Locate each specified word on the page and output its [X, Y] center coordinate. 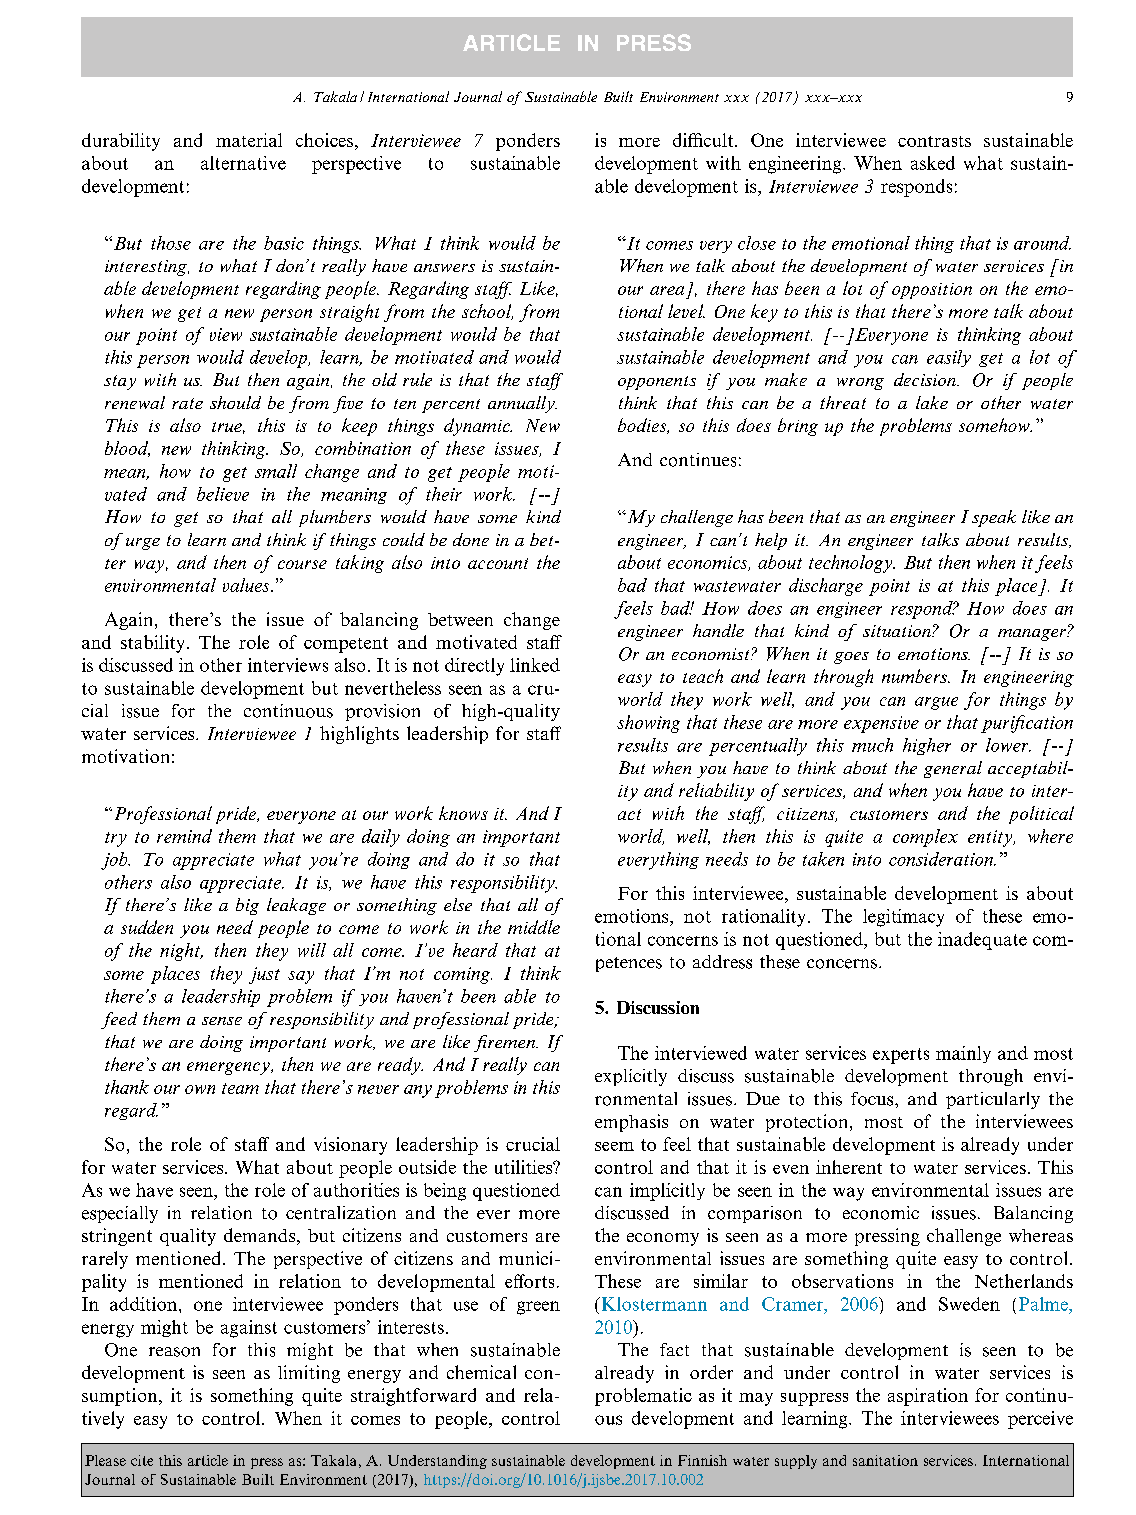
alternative [243, 163]
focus [873, 1099]
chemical [481, 1372]
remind [184, 836]
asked [933, 163]
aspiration [928, 1397]
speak [994, 518]
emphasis [631, 1123]
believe [223, 494]
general [953, 769]
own [200, 1089]
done [471, 539]
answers [444, 268]
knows [463, 813]
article [208, 1460]
